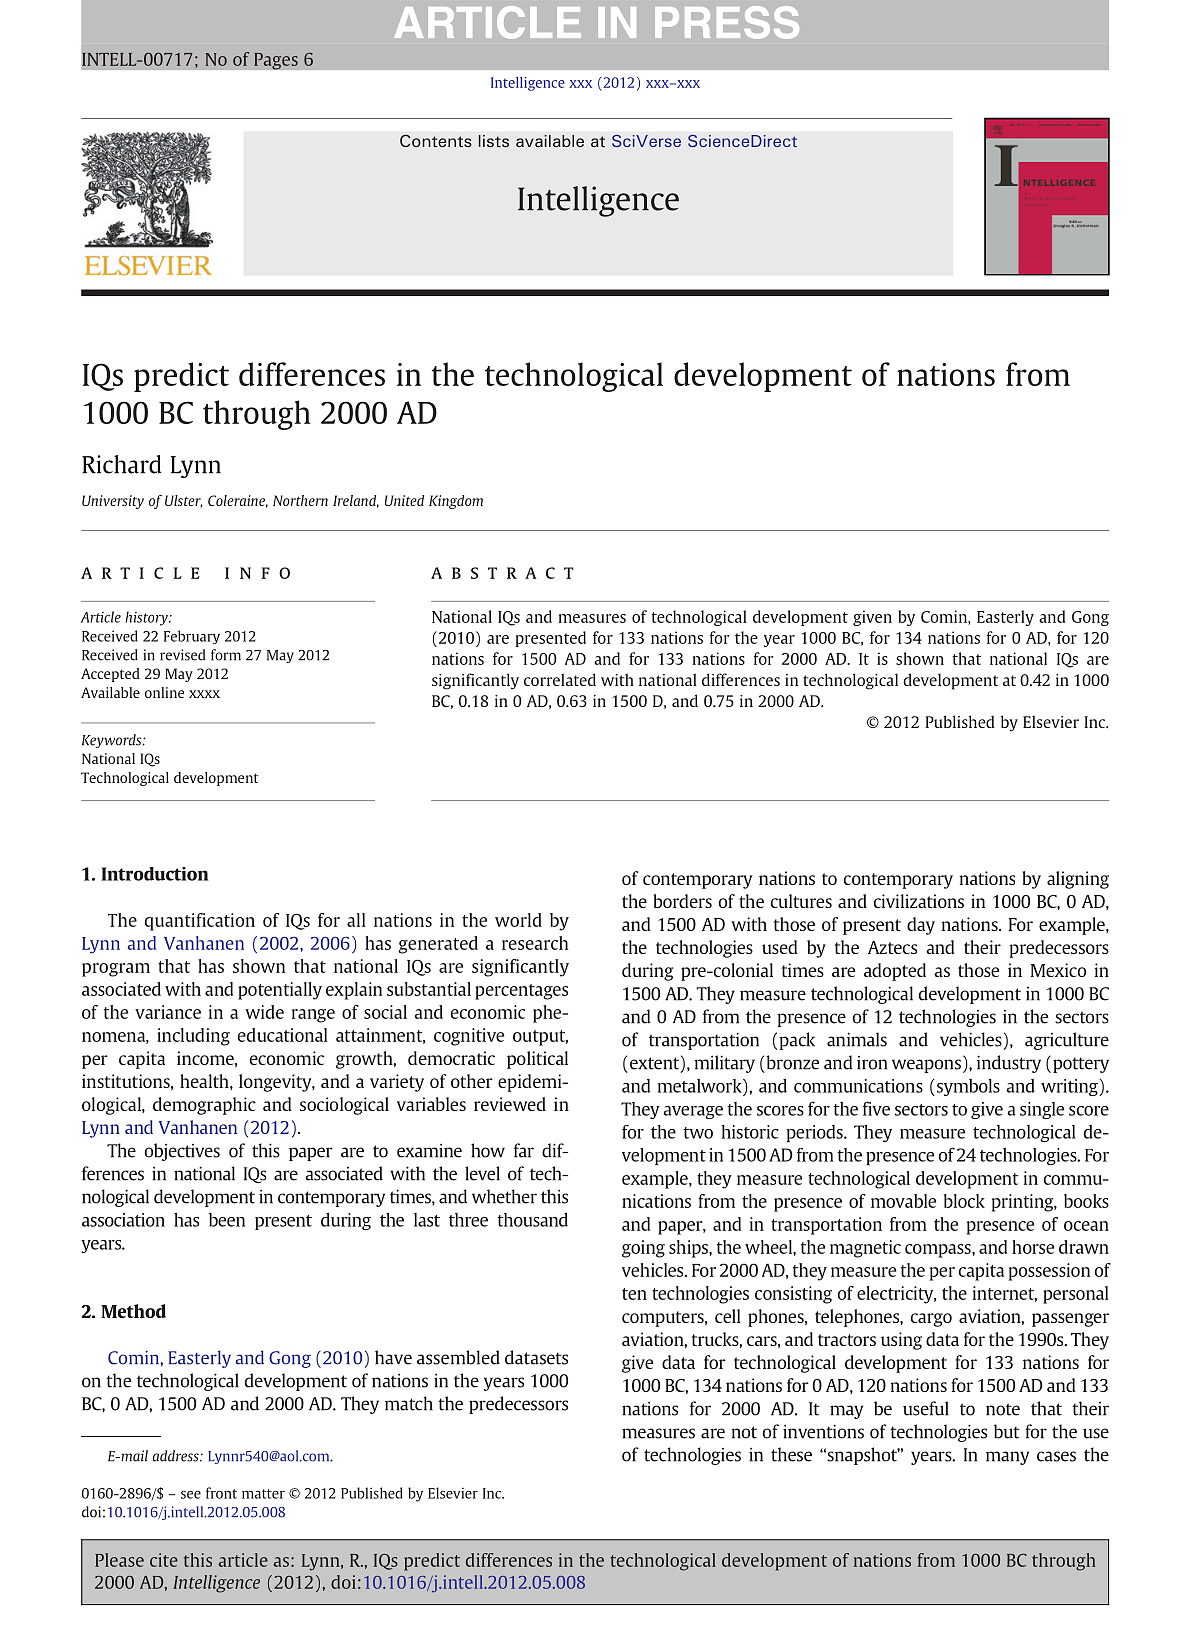 The width and height of the screenshot is (1200, 1636). I want to click on front, so click(221, 1493).
